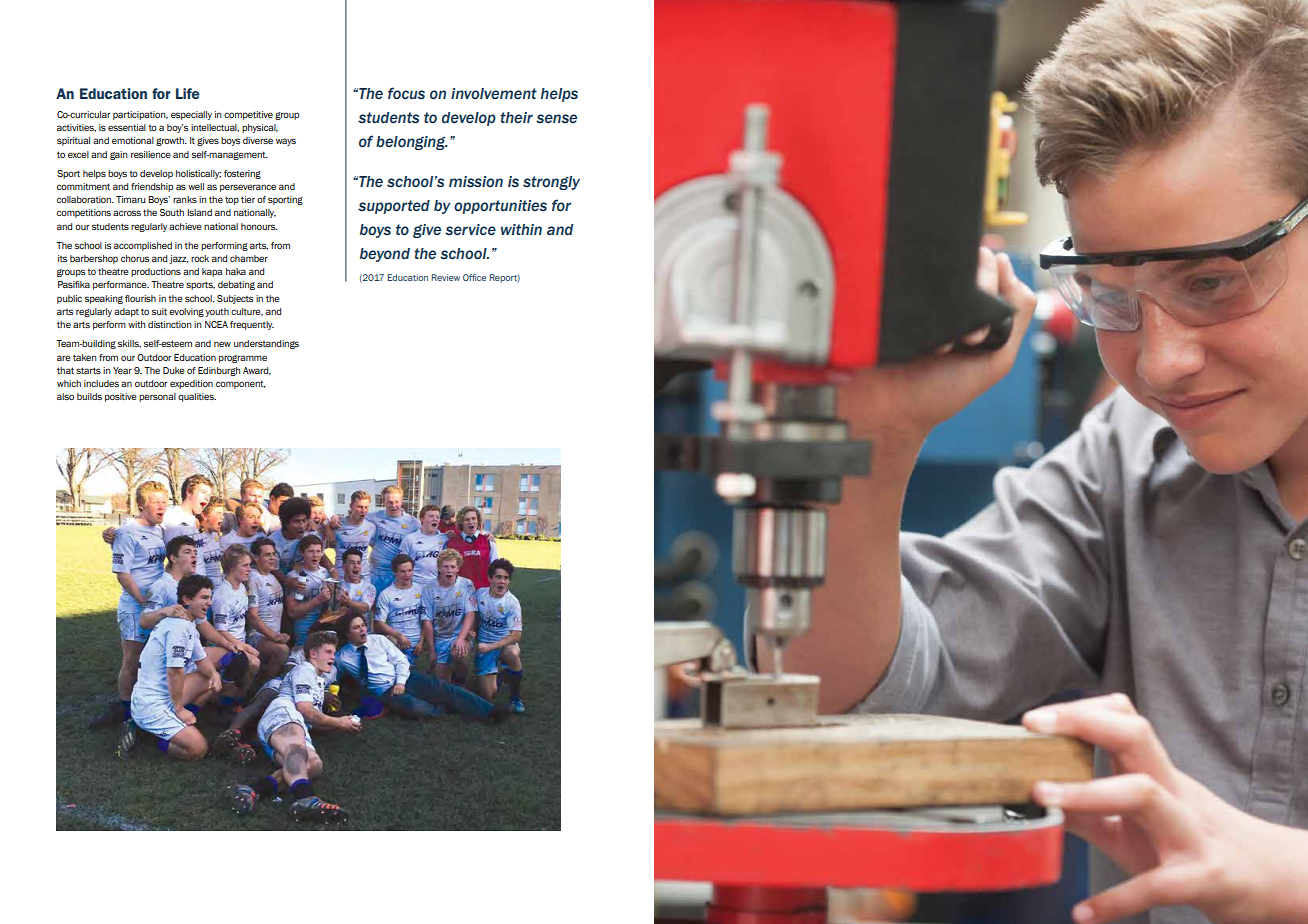 Image resolution: width=1308 pixels, height=924 pixels. What do you see at coordinates (241, 384) in the screenshot?
I see `component` at bounding box center [241, 384].
